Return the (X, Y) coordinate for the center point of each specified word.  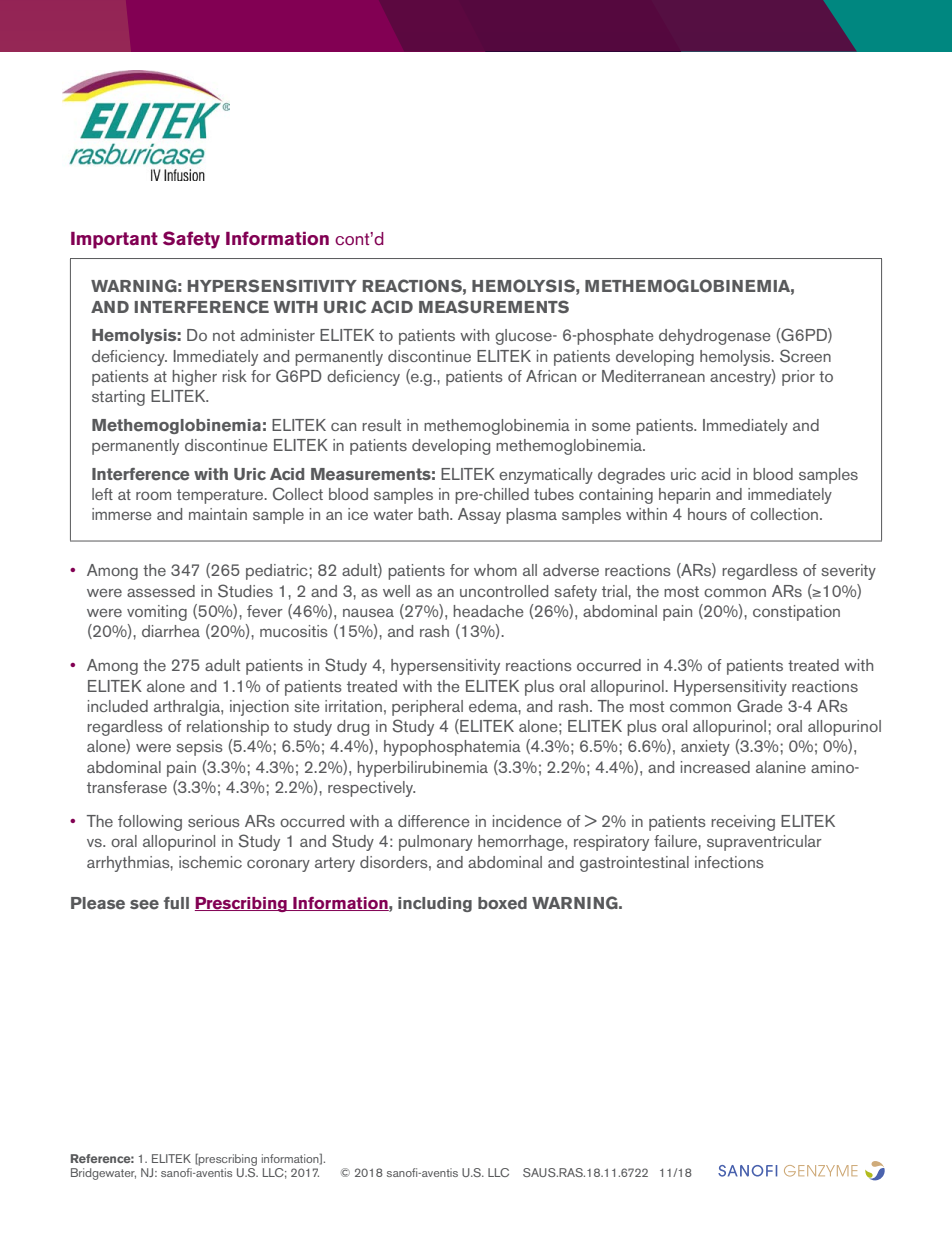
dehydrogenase (715, 337)
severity (849, 572)
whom (495, 570)
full (176, 903)
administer (277, 335)
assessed (161, 591)
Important (114, 240)
